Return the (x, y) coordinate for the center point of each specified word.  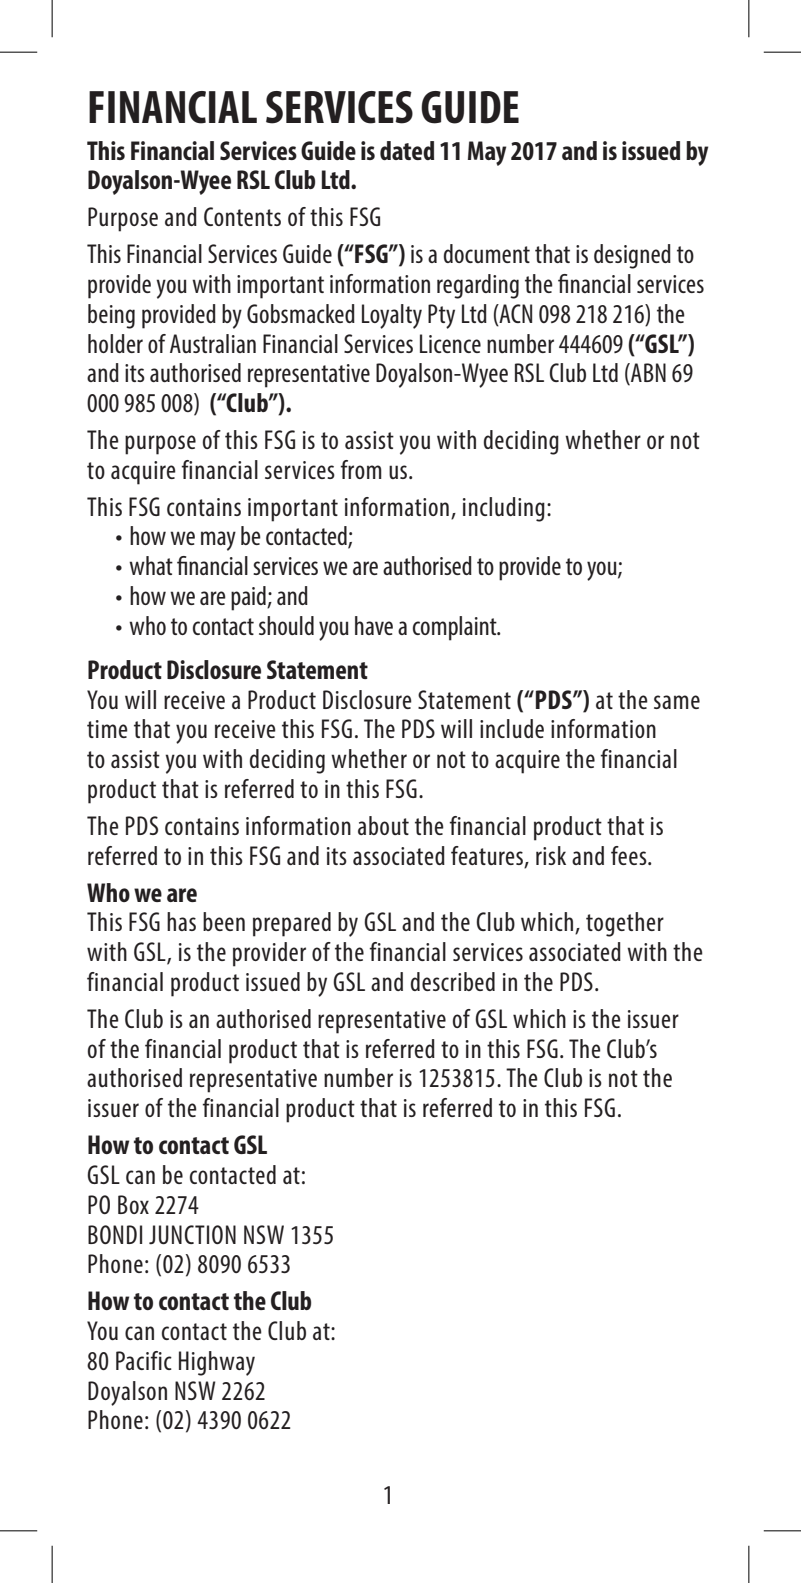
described (453, 981)
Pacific (144, 1360)
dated (407, 150)
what (151, 565)
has (181, 921)
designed (632, 256)
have (374, 625)
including (504, 509)
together (625, 924)
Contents (242, 216)
